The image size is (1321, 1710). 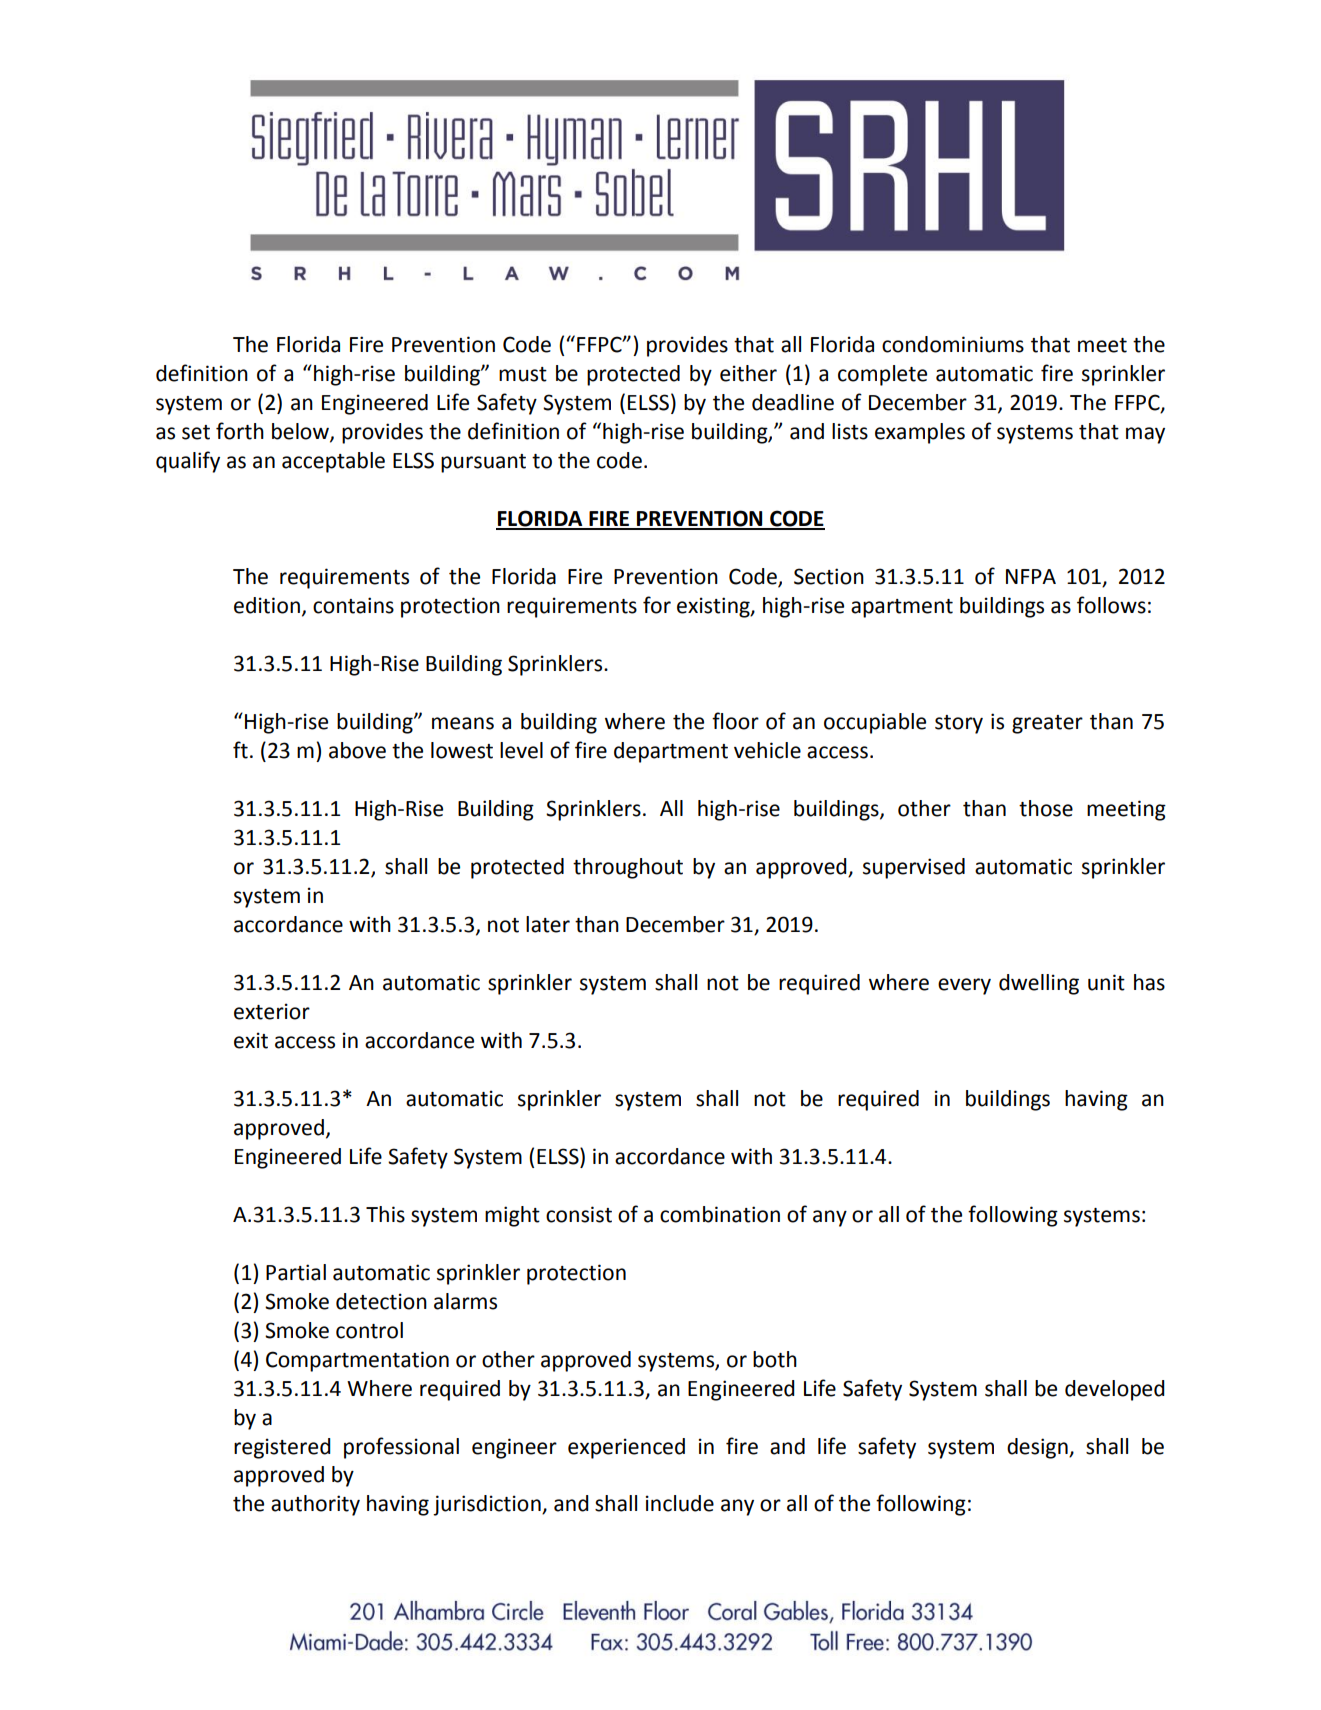 I want to click on This, so click(x=385, y=1214).
